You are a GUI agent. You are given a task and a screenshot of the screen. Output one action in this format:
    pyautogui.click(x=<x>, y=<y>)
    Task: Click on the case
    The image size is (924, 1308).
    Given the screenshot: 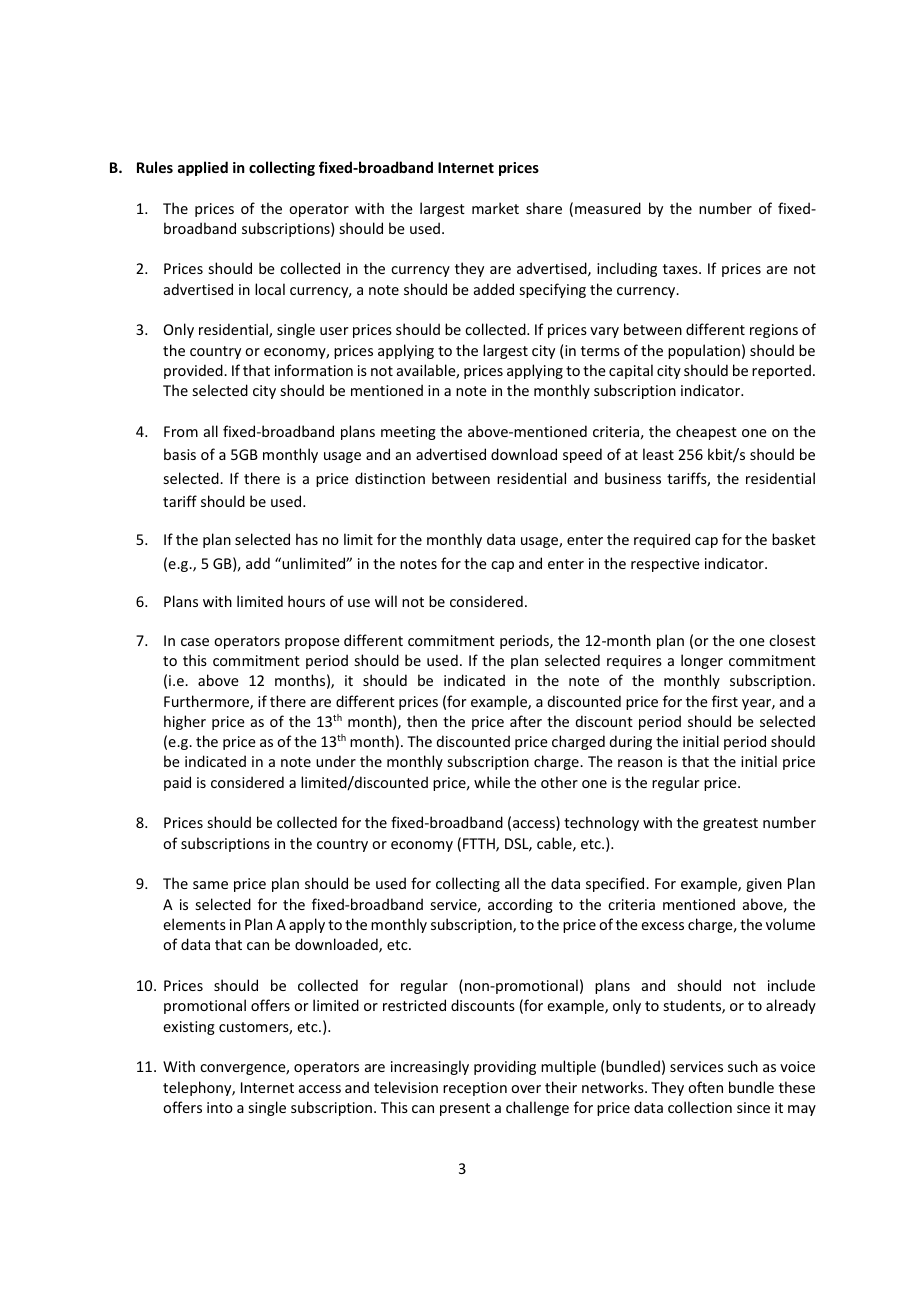 What is the action you would take?
    pyautogui.click(x=195, y=642)
